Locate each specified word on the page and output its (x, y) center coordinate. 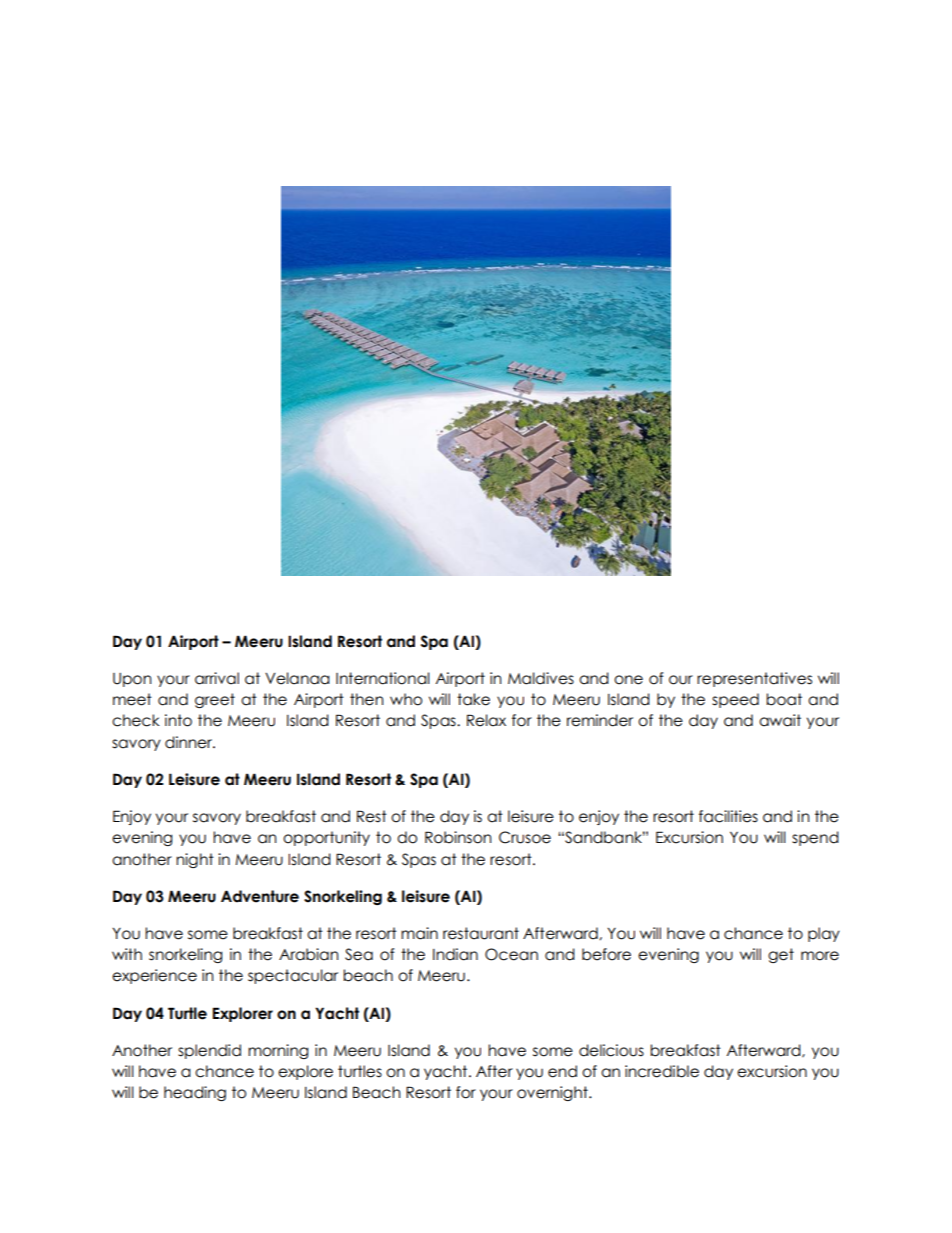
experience (154, 976)
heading (195, 1093)
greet (215, 700)
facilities (728, 816)
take (473, 699)
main (419, 933)
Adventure (260, 896)
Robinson (458, 837)
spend (815, 838)
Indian (455, 954)
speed (735, 700)
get (781, 955)
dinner (190, 742)
